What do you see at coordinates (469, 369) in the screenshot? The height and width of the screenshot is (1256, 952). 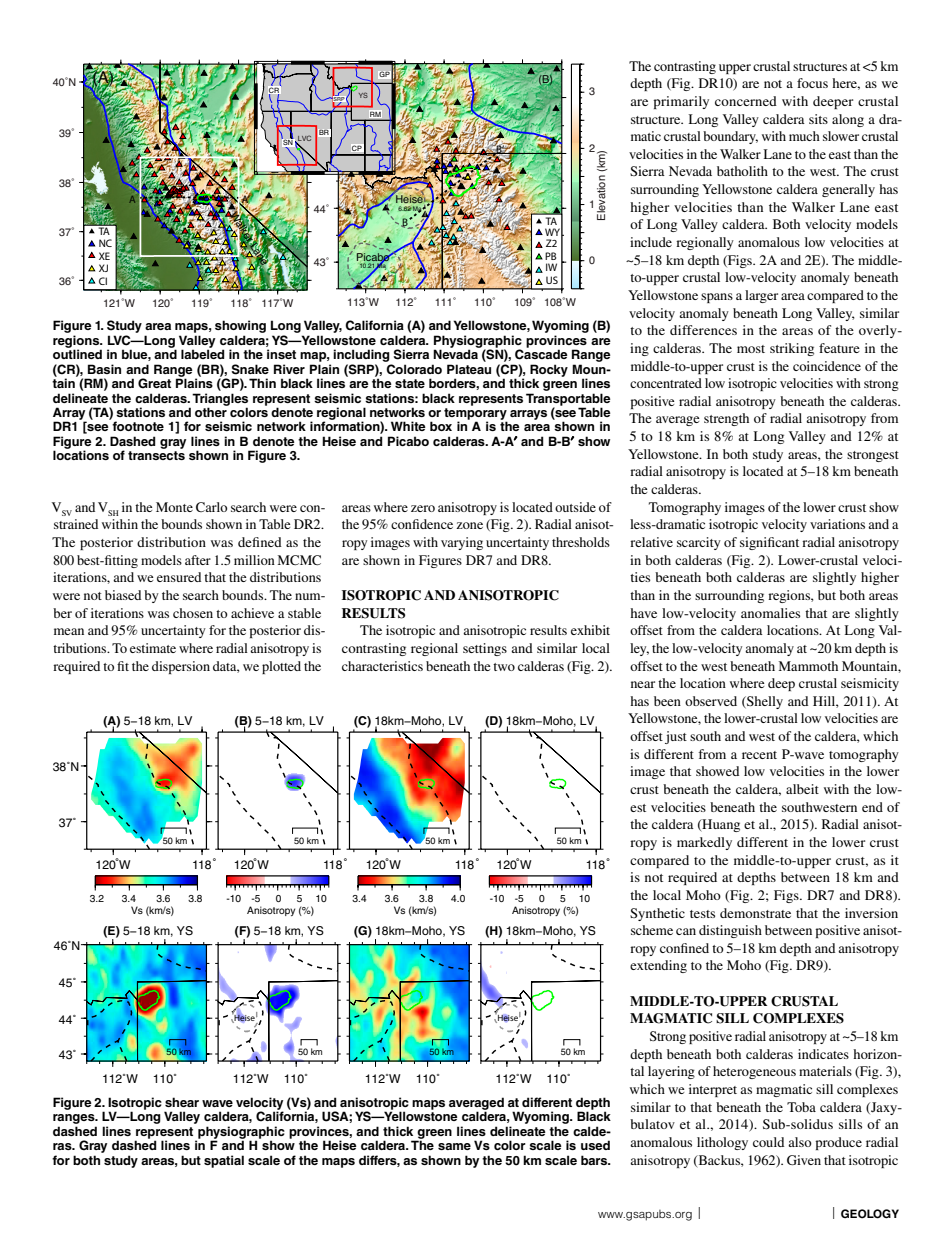 I see `Plateau` at bounding box center [469, 369].
